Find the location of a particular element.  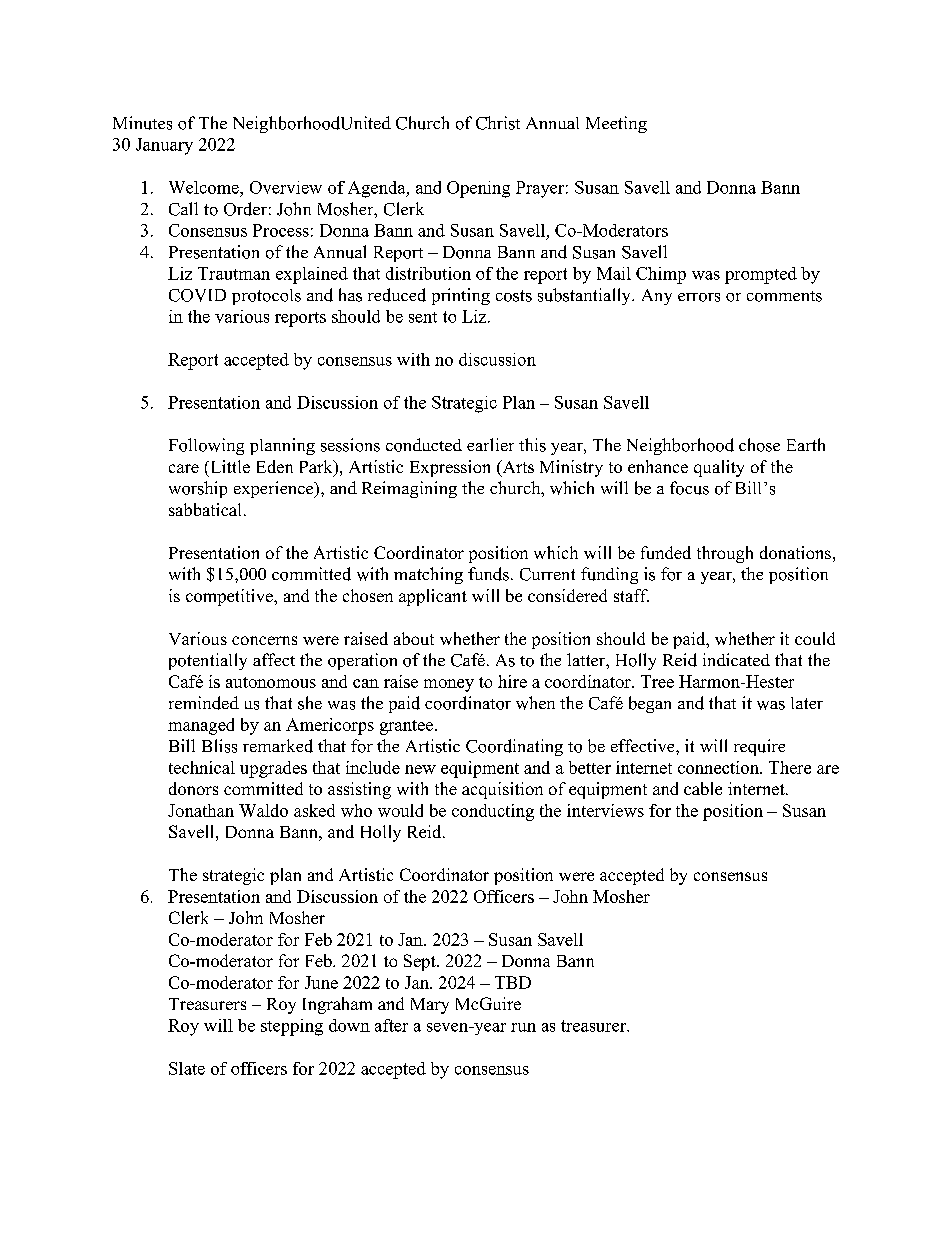

competitive is located at coordinates (230, 597).
